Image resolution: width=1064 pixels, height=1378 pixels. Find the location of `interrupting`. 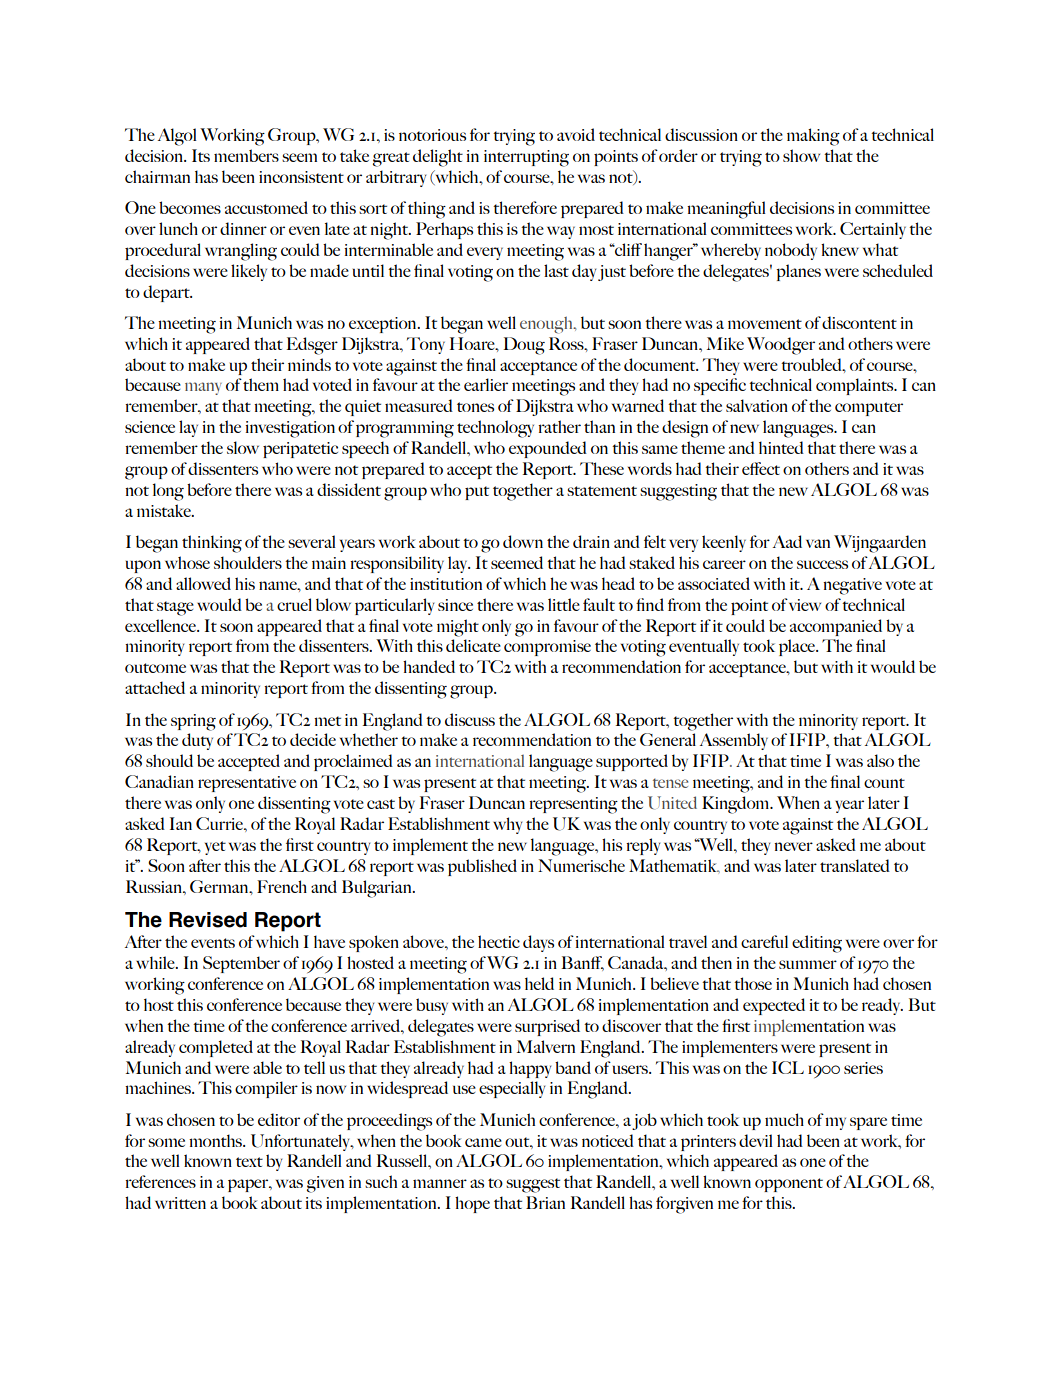

interrupting is located at coordinates (526, 158).
